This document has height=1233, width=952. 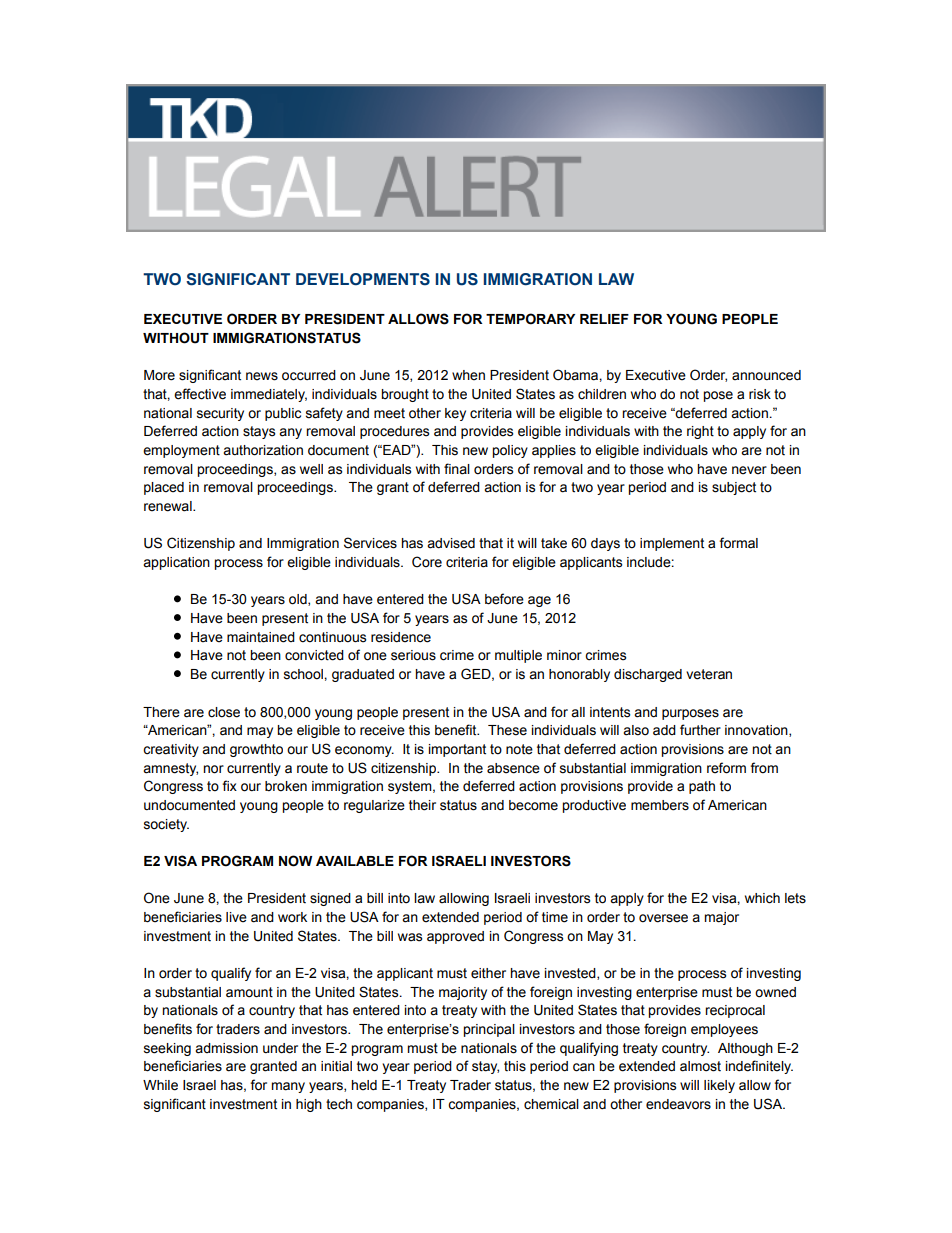 I want to click on path, so click(x=702, y=787).
